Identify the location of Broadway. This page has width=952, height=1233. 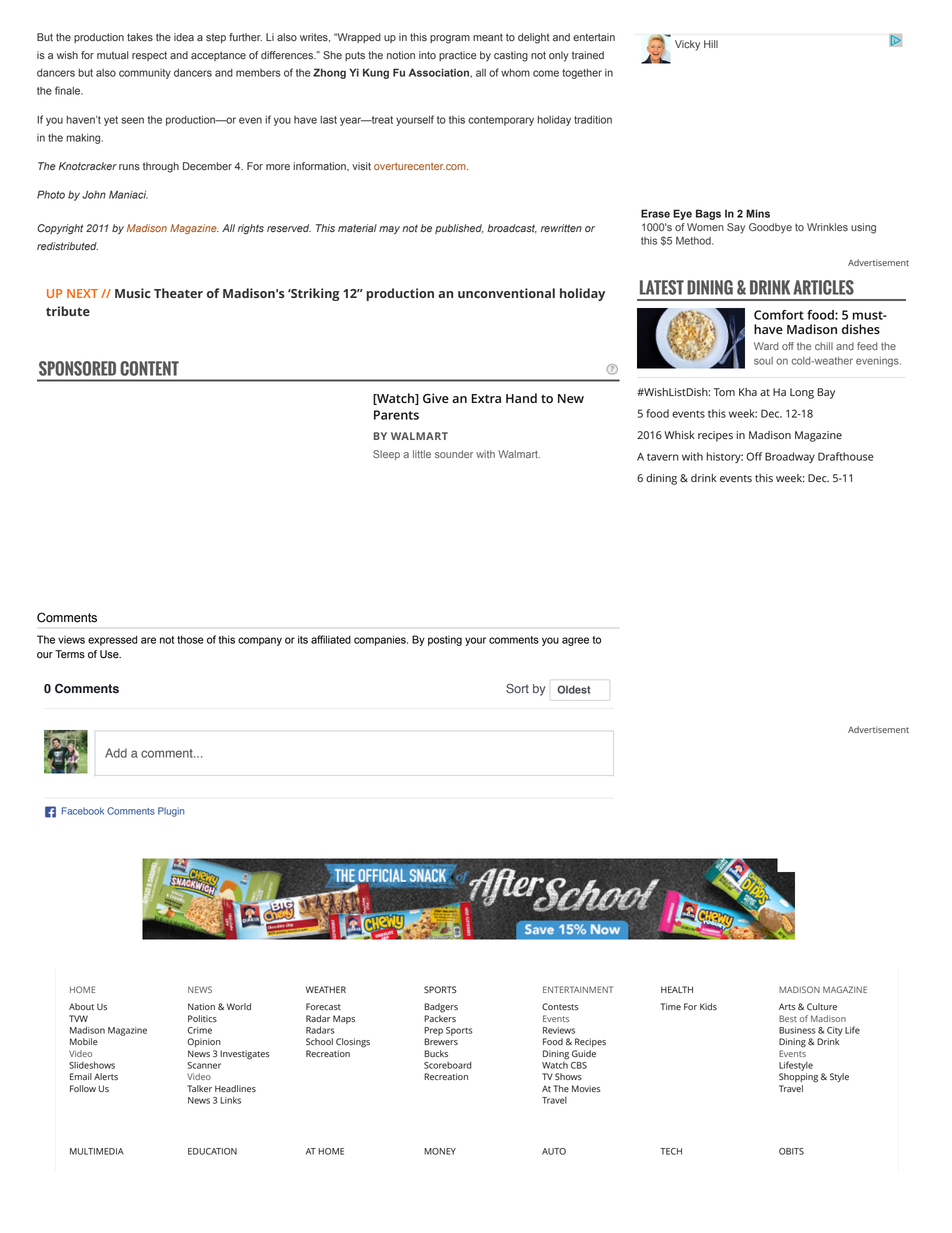
(790, 457).
